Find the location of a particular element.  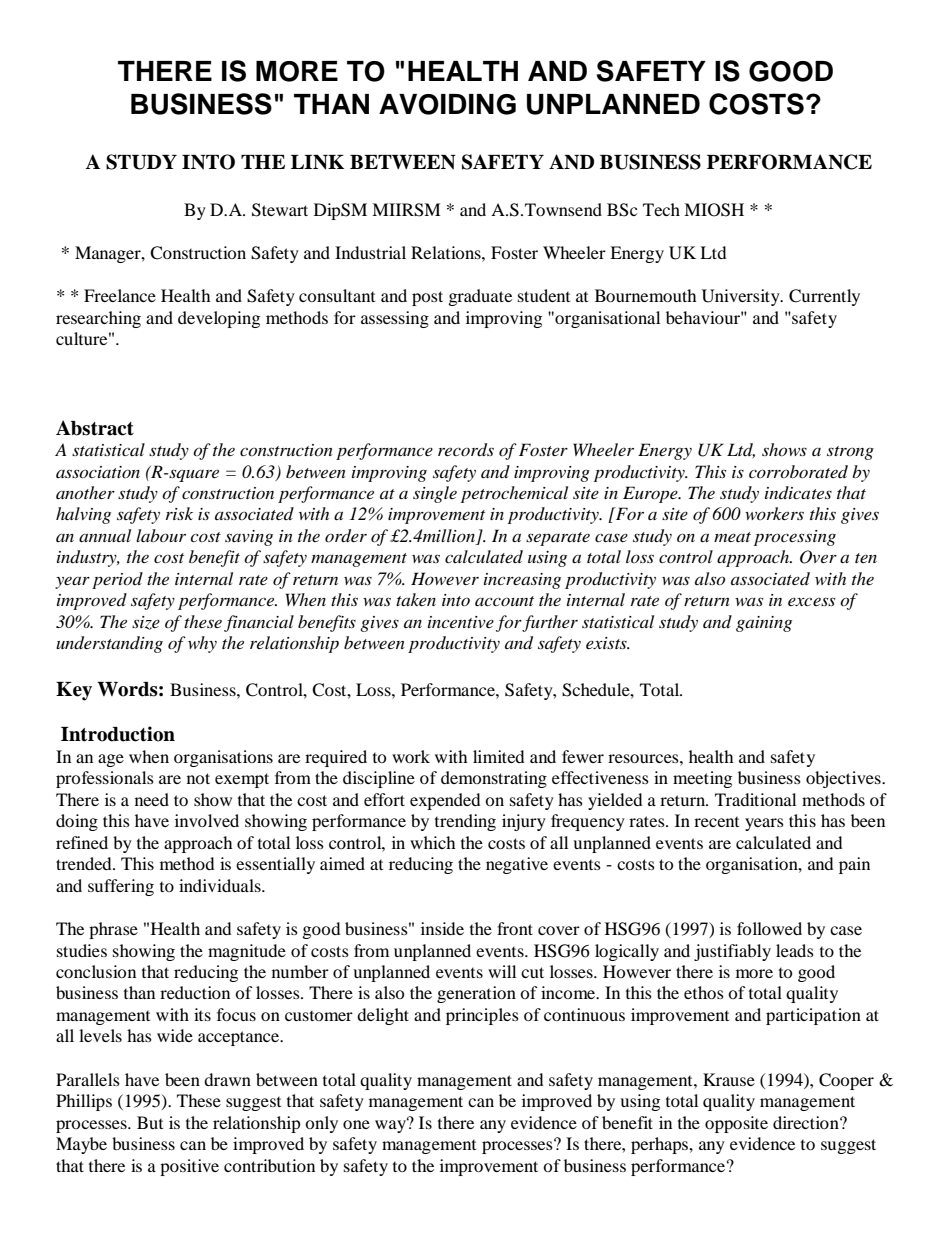

AVOIDING is located at coordinates (447, 104).
